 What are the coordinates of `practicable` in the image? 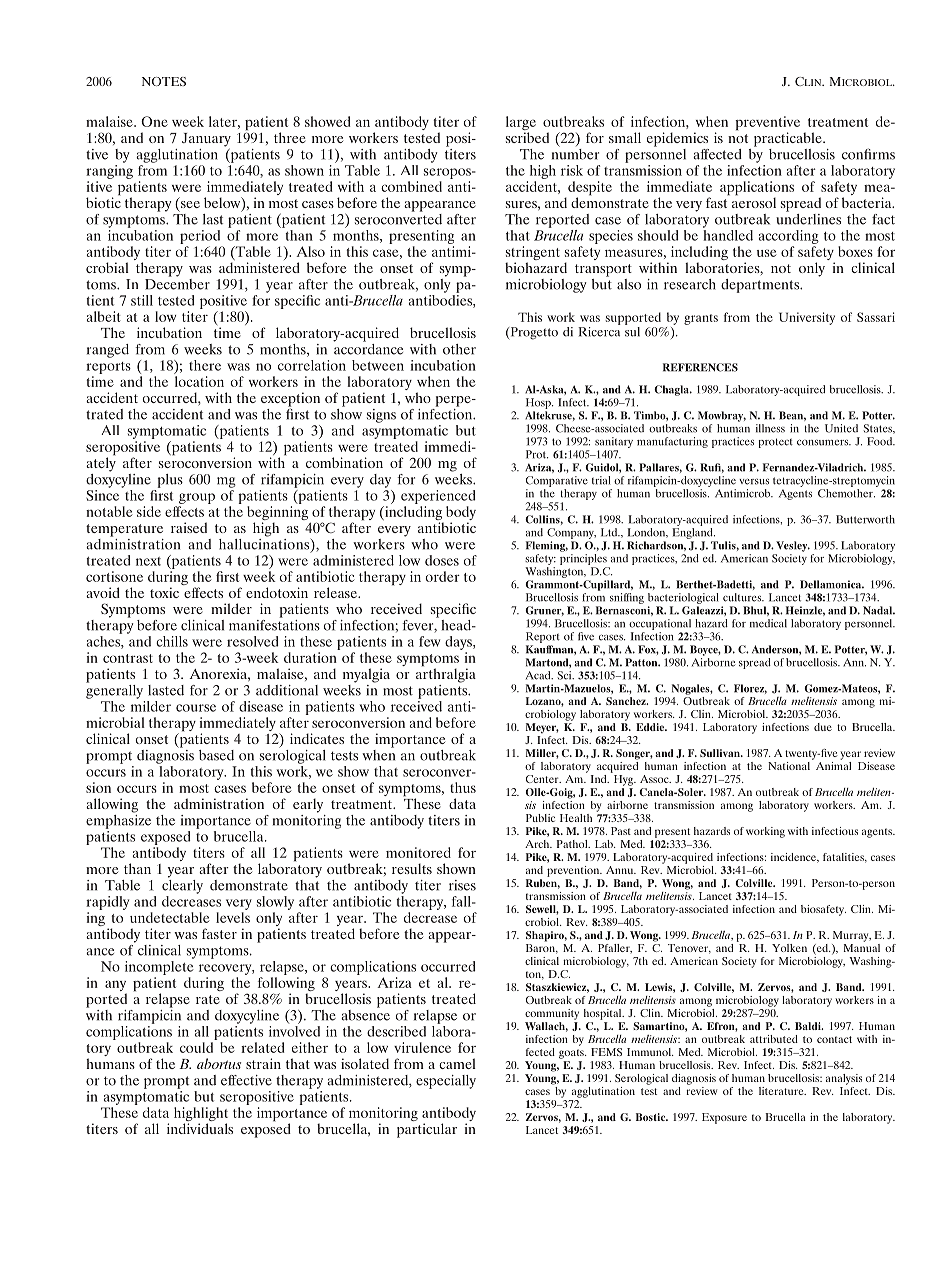 It's located at (789, 139).
